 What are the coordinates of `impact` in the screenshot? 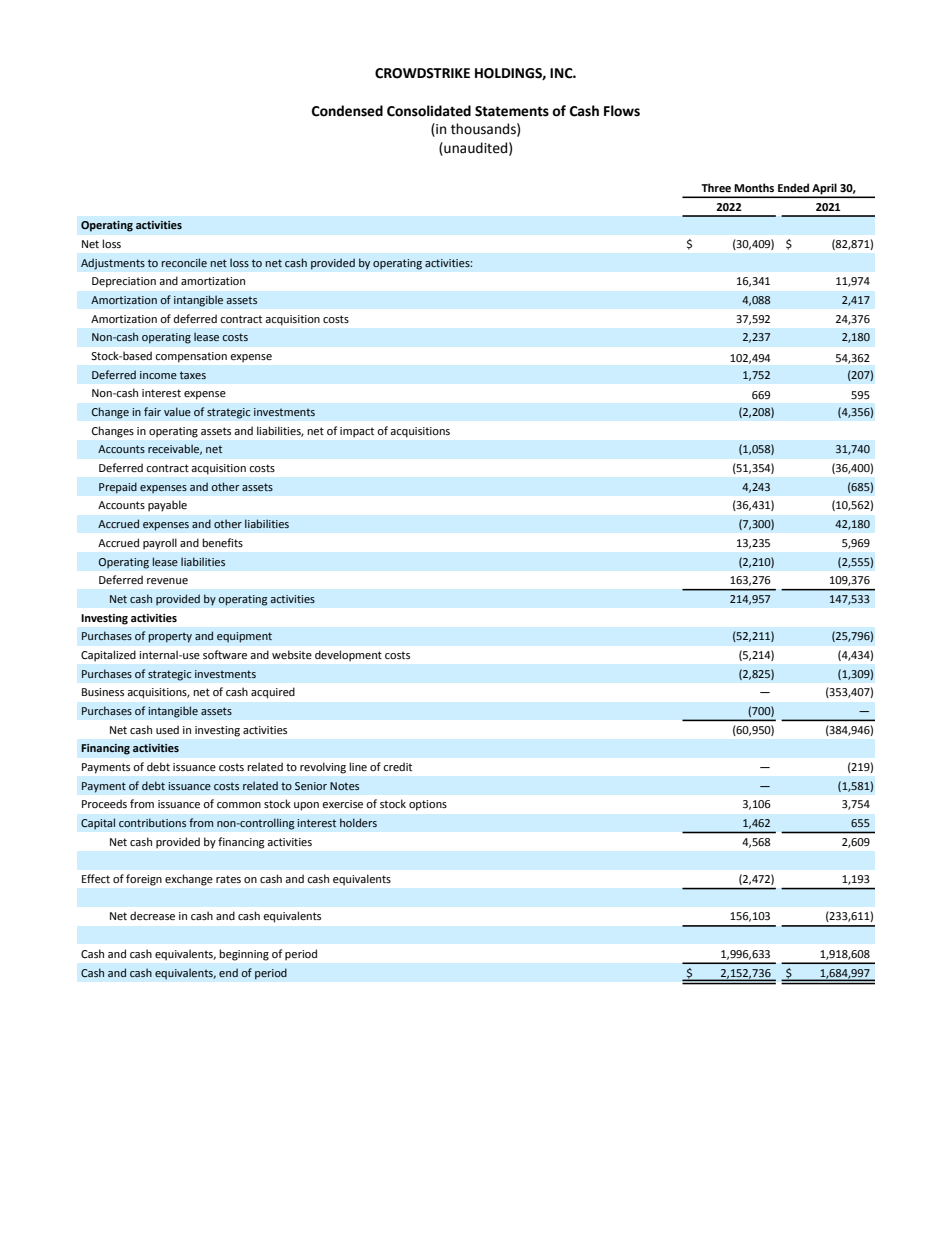 It's located at (357, 432).
